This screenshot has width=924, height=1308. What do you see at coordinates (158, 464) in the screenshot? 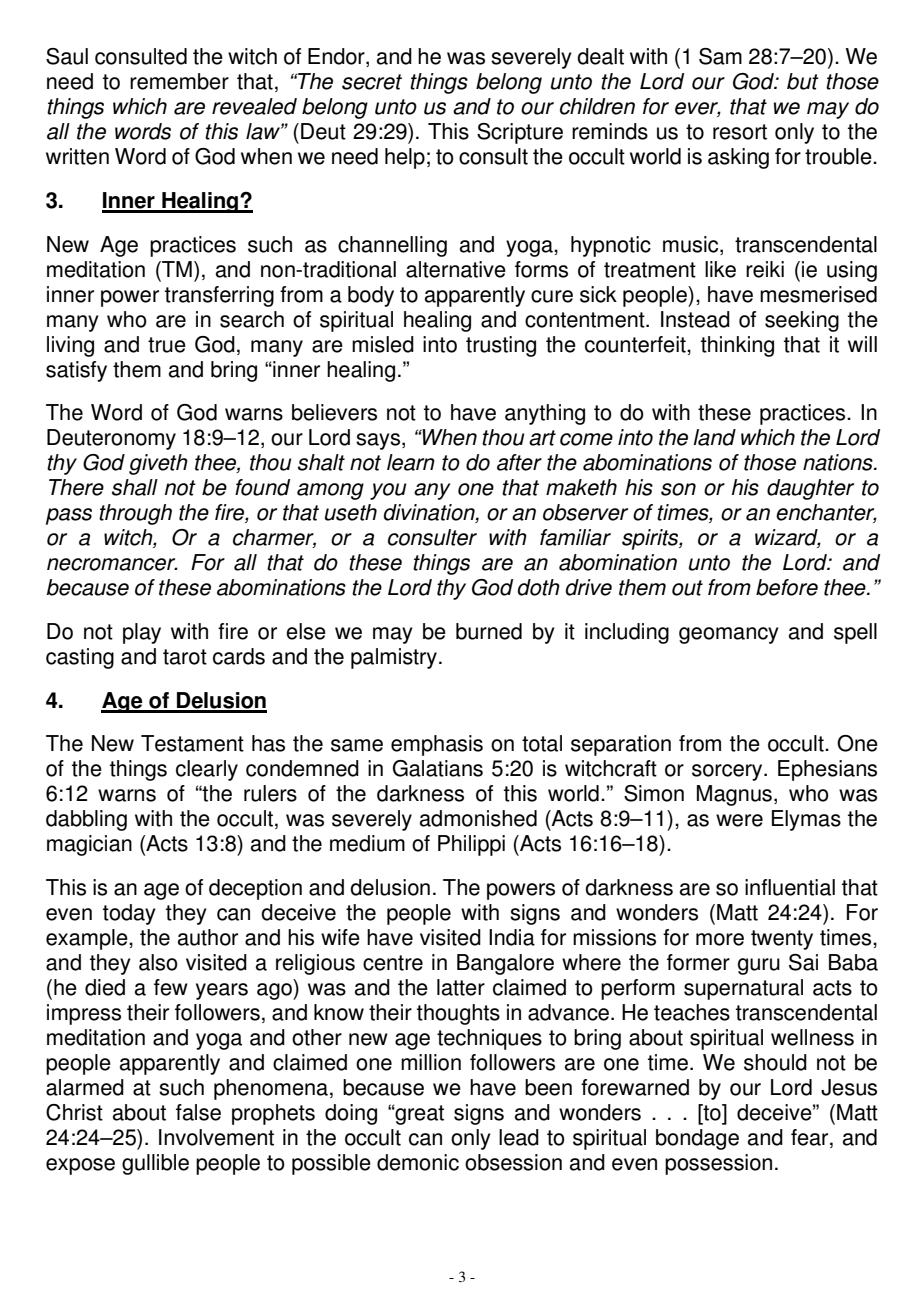
I see `giveth` at bounding box center [158, 464].
